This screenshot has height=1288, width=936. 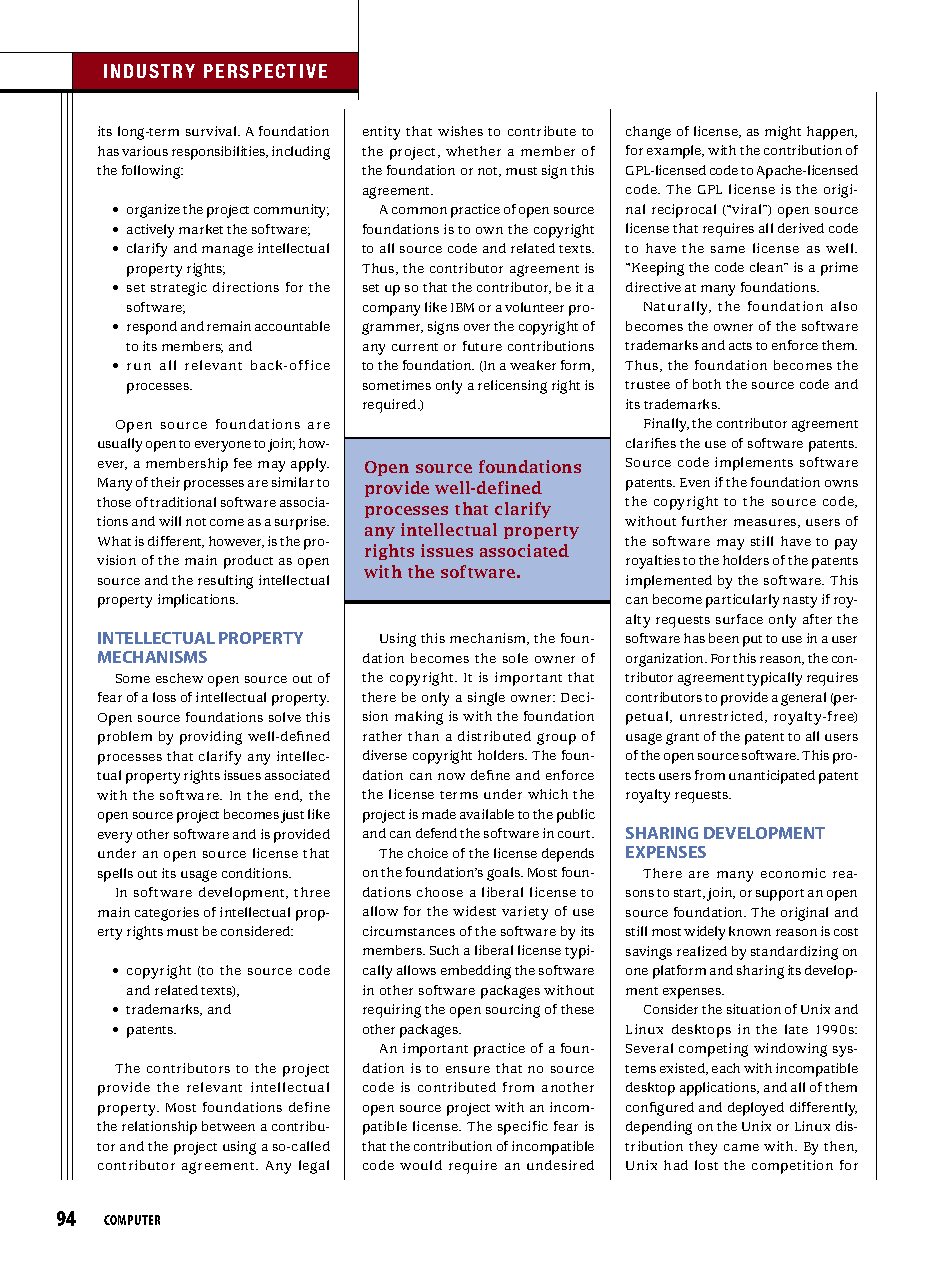 What do you see at coordinates (486, 699) in the screenshot?
I see `single` at bounding box center [486, 699].
